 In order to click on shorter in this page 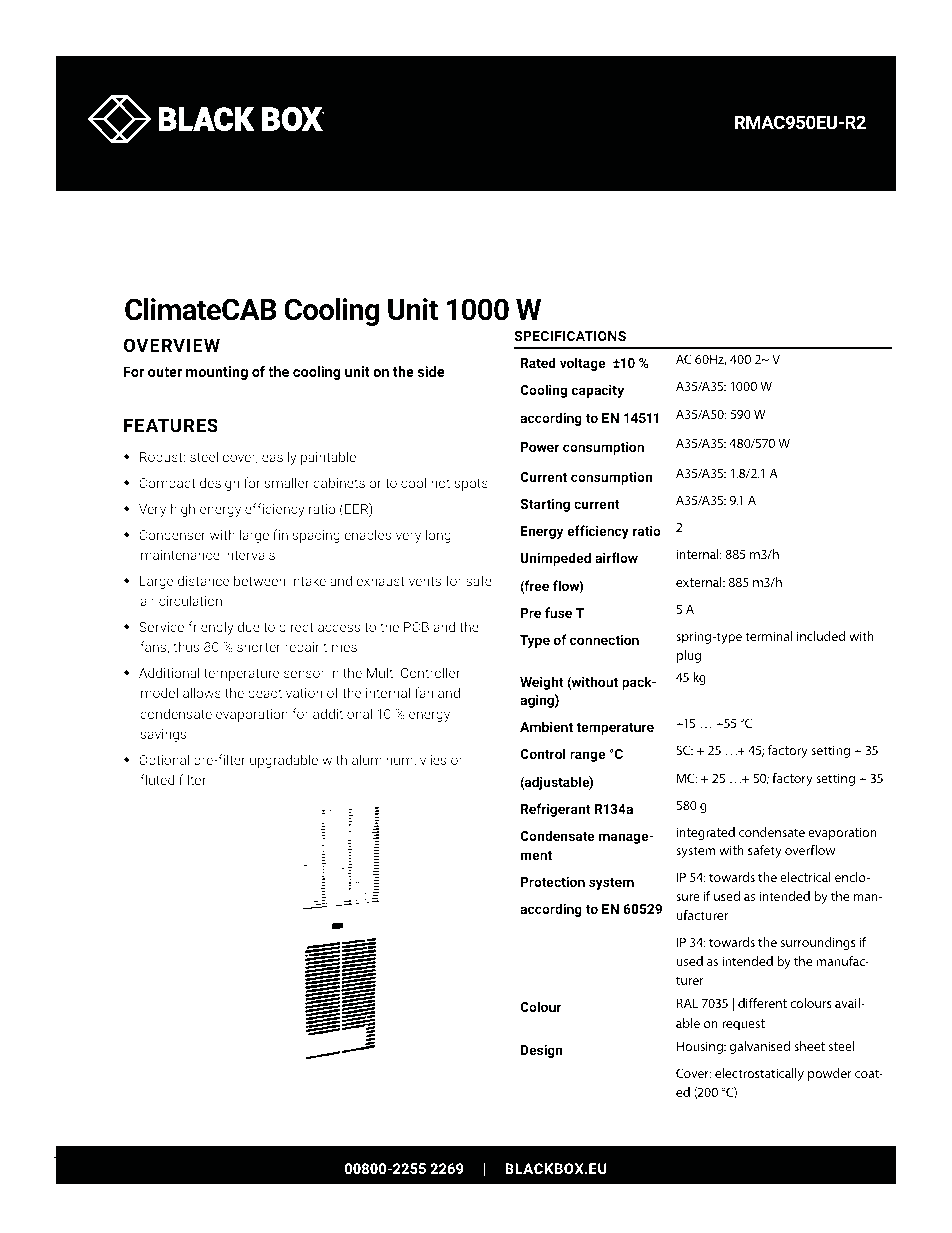, I will do `click(259, 646)`.
